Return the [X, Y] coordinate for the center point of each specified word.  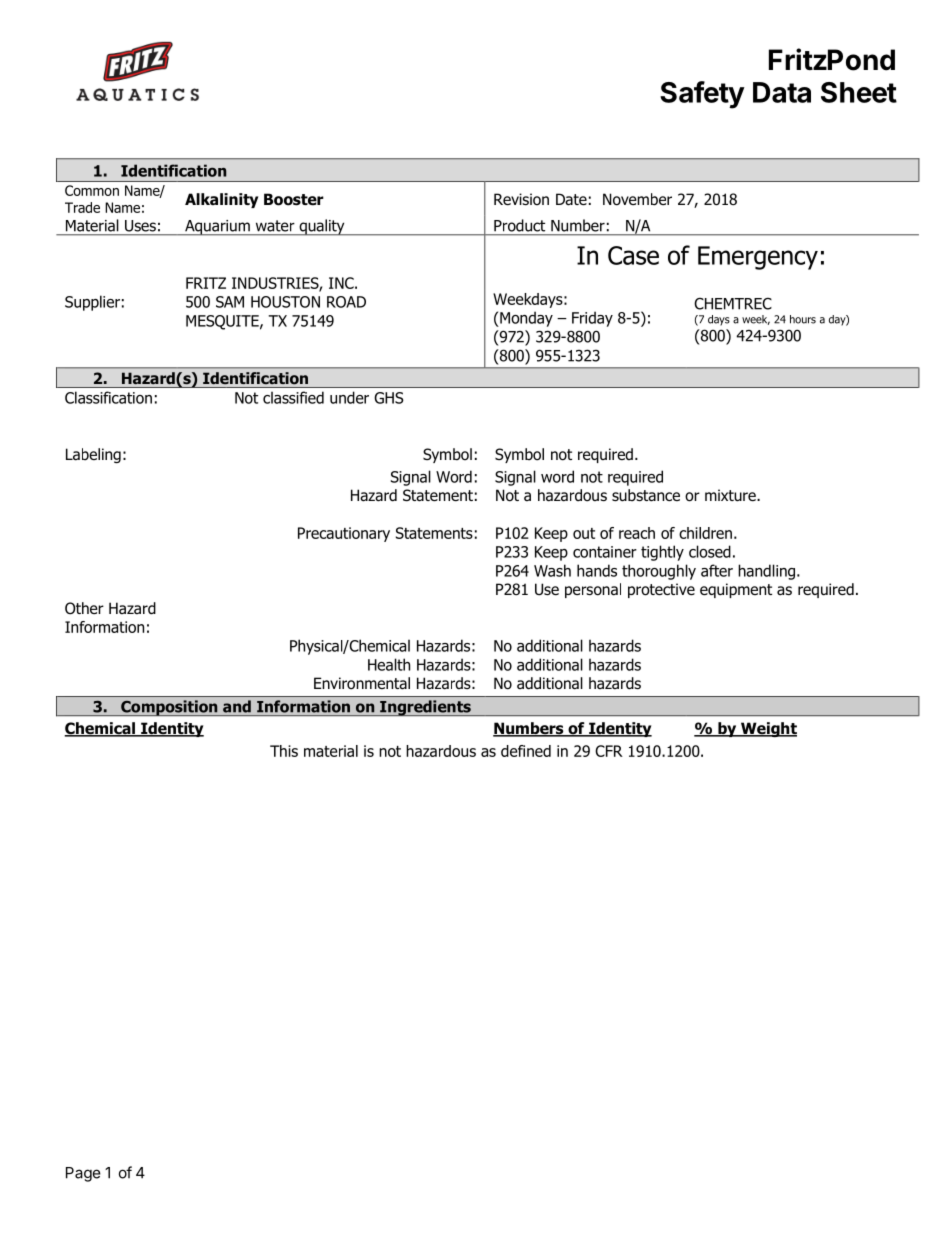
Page [83, 1174]
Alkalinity [221, 200]
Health [389, 664]
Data [782, 92]
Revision [521, 199]
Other [84, 608]
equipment [736, 590]
